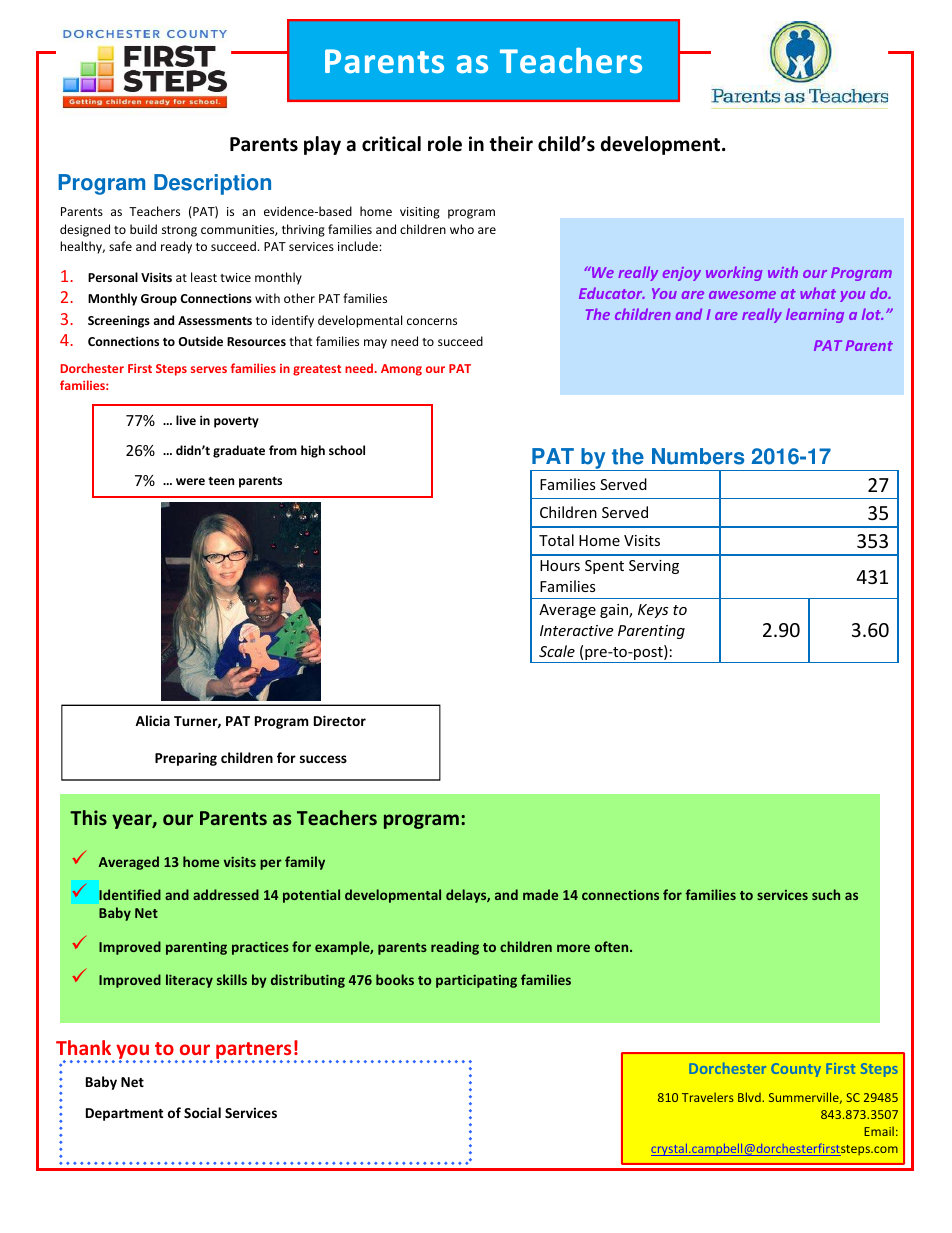  What do you see at coordinates (826, 894) in the document?
I see `such` at bounding box center [826, 894].
